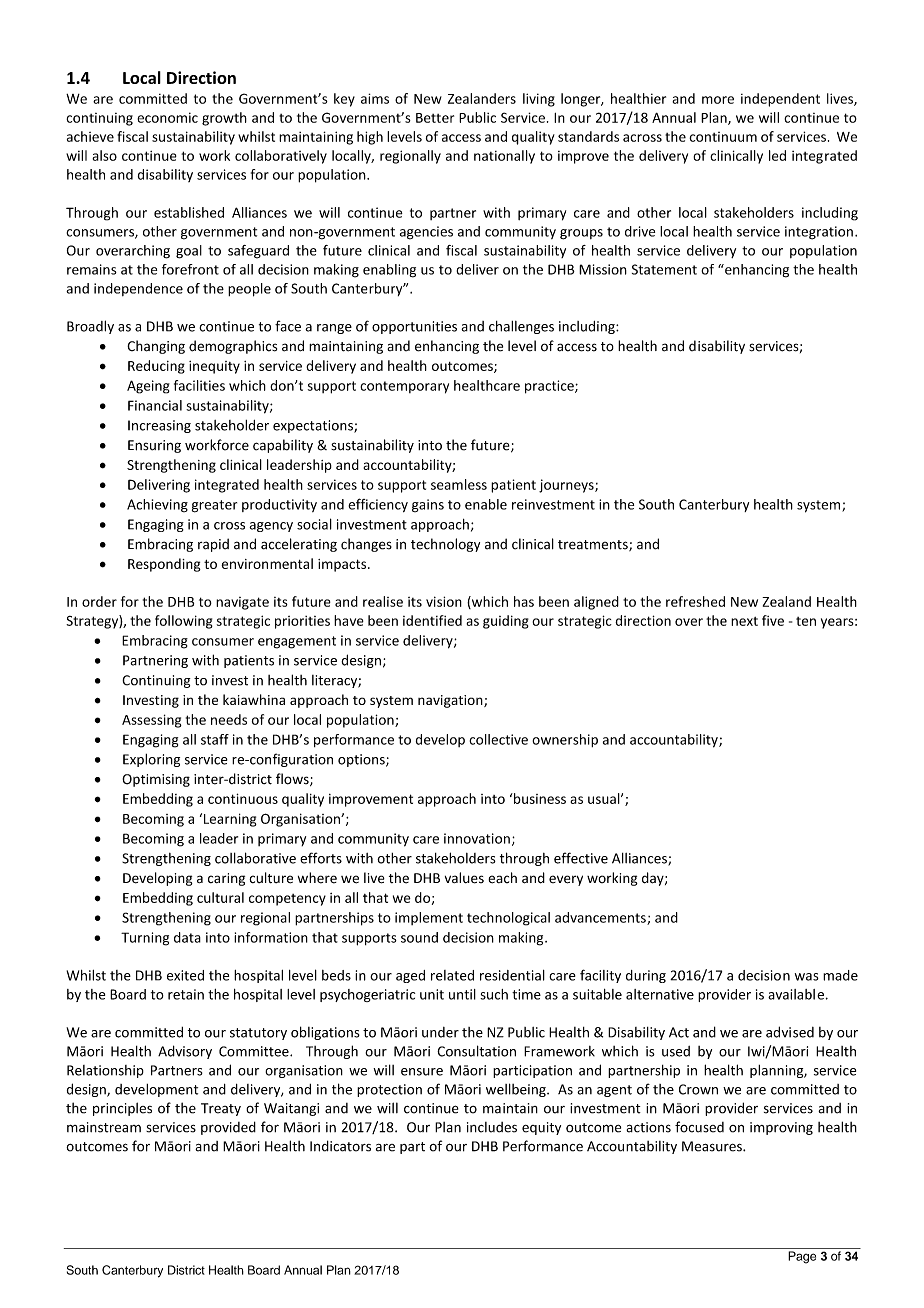 The height and width of the screenshot is (1308, 924). I want to click on seamless, so click(459, 484).
